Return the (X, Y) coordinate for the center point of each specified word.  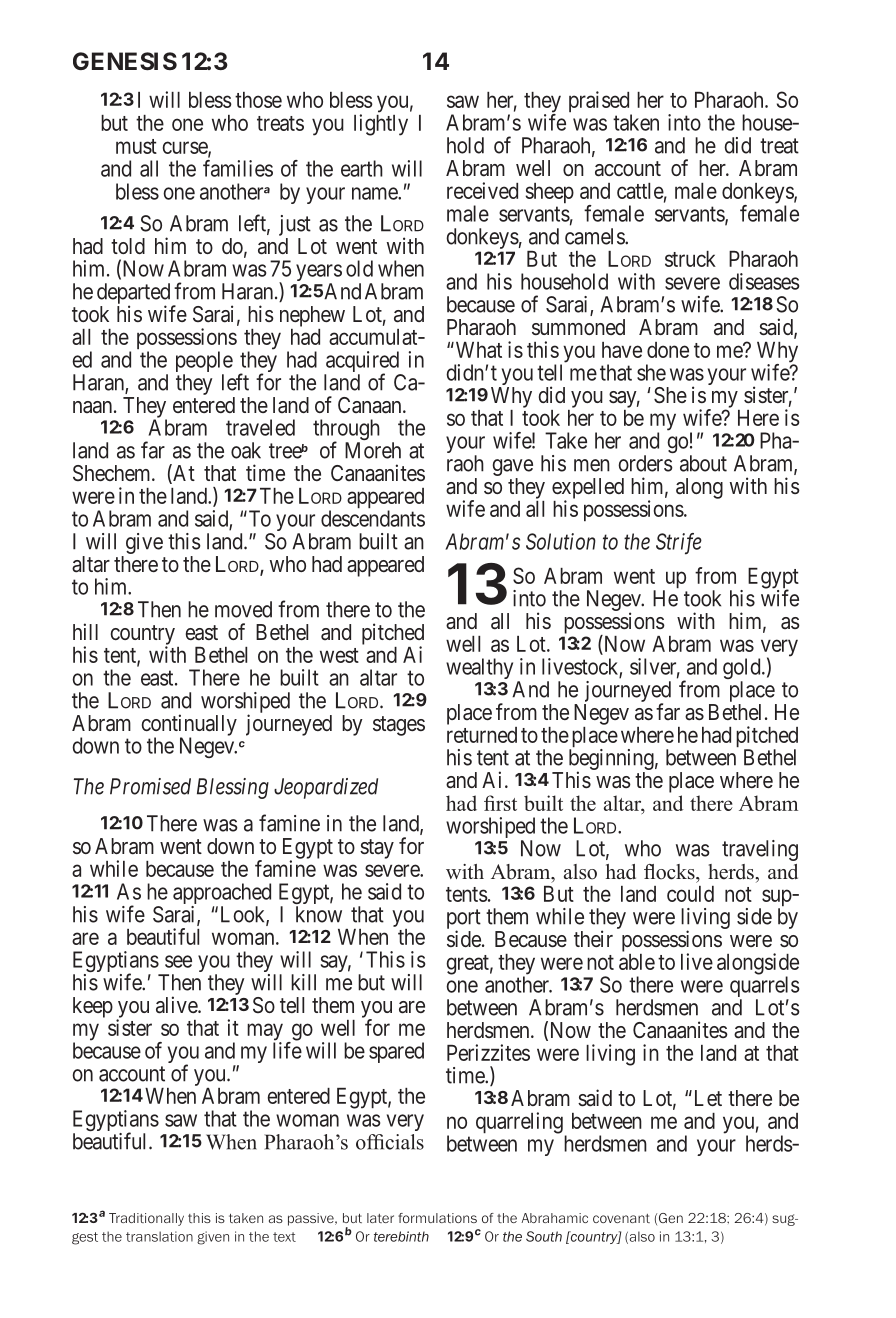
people (204, 363)
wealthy (479, 668)
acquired (362, 363)
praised (600, 103)
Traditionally (146, 1219)
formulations (437, 1218)
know (319, 914)
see (178, 961)
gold (743, 670)
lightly (381, 125)
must (136, 146)
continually (189, 726)
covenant (621, 1218)
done (668, 350)
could (690, 894)
